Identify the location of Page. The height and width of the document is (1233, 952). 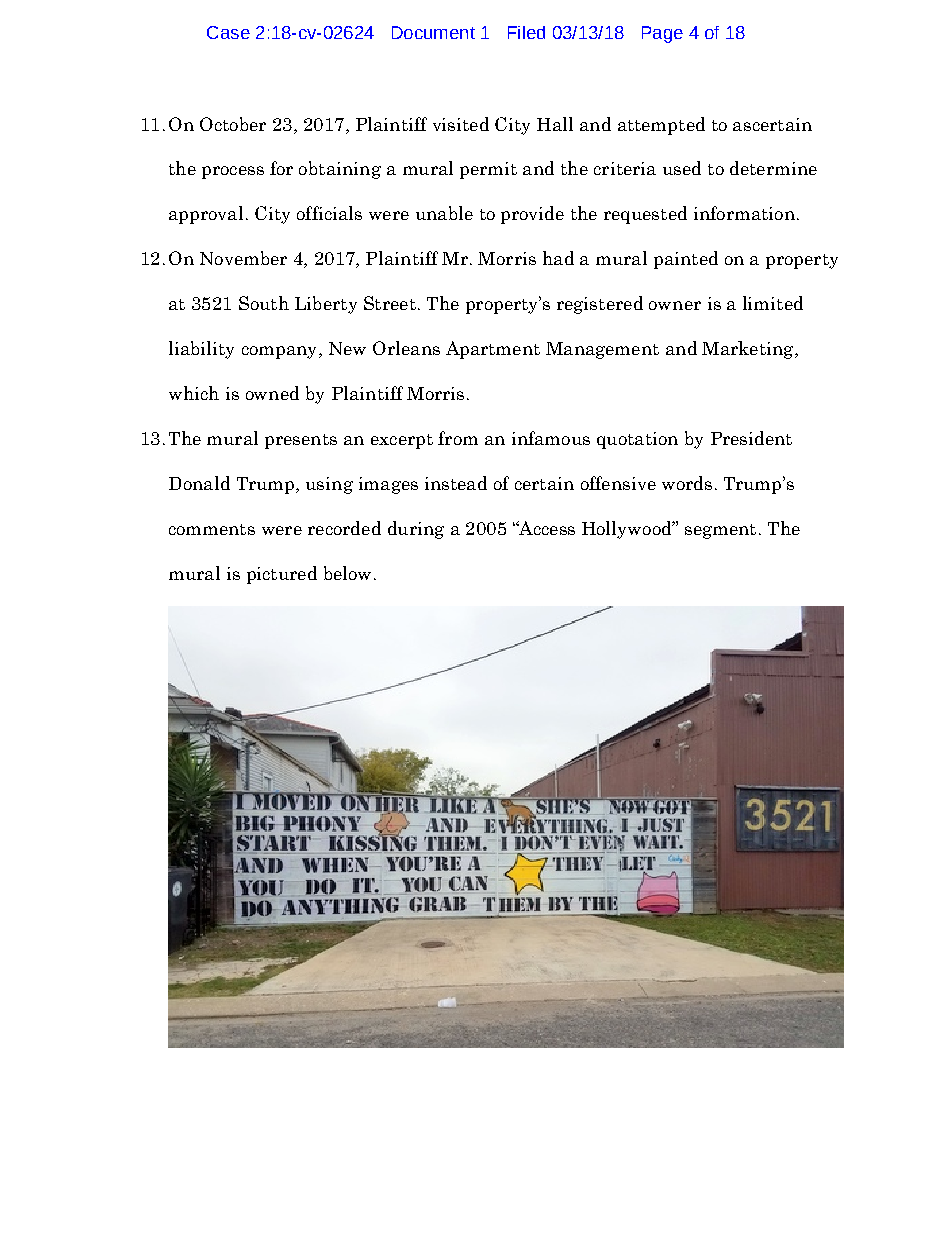
(662, 34).
